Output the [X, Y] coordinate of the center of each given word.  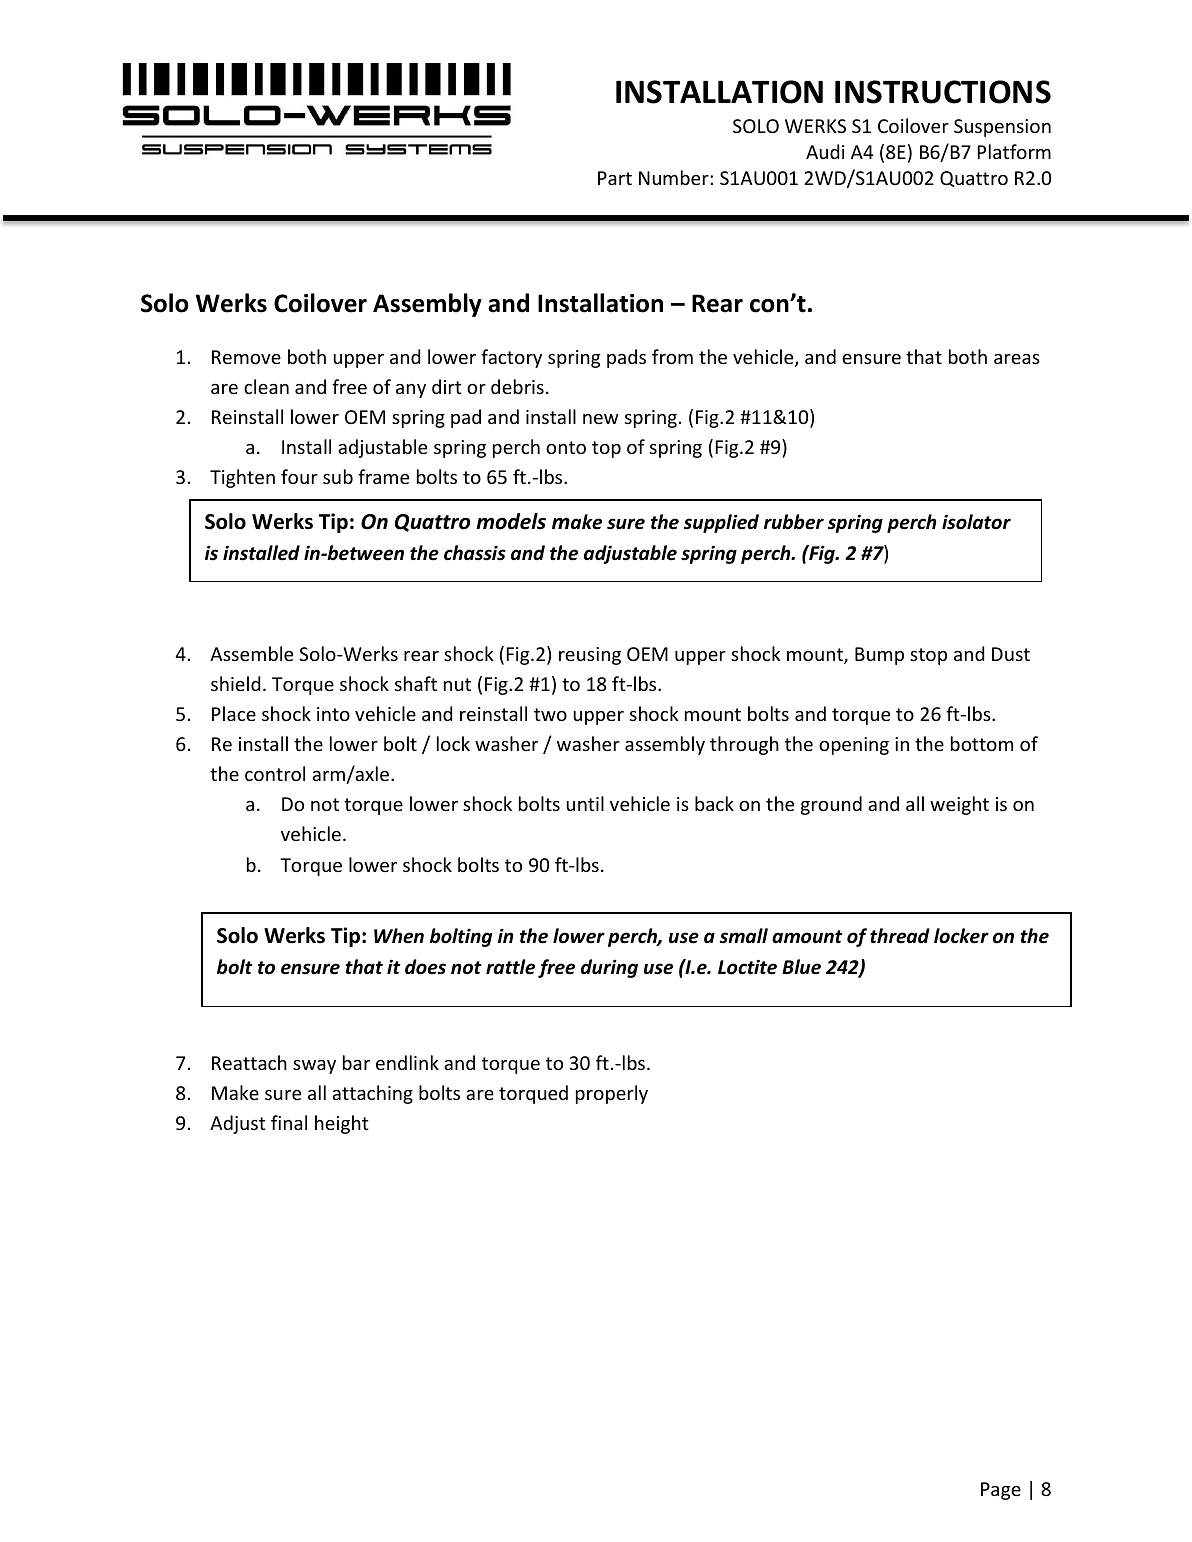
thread [900, 936]
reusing [590, 656]
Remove [246, 357]
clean [266, 386]
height [342, 1124]
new [601, 419]
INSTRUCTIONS [943, 92]
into [333, 714]
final [289, 1122]
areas [1017, 359]
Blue [801, 967]
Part [615, 178]
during [609, 968]
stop [928, 656]
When [399, 936]
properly [612, 1094]
